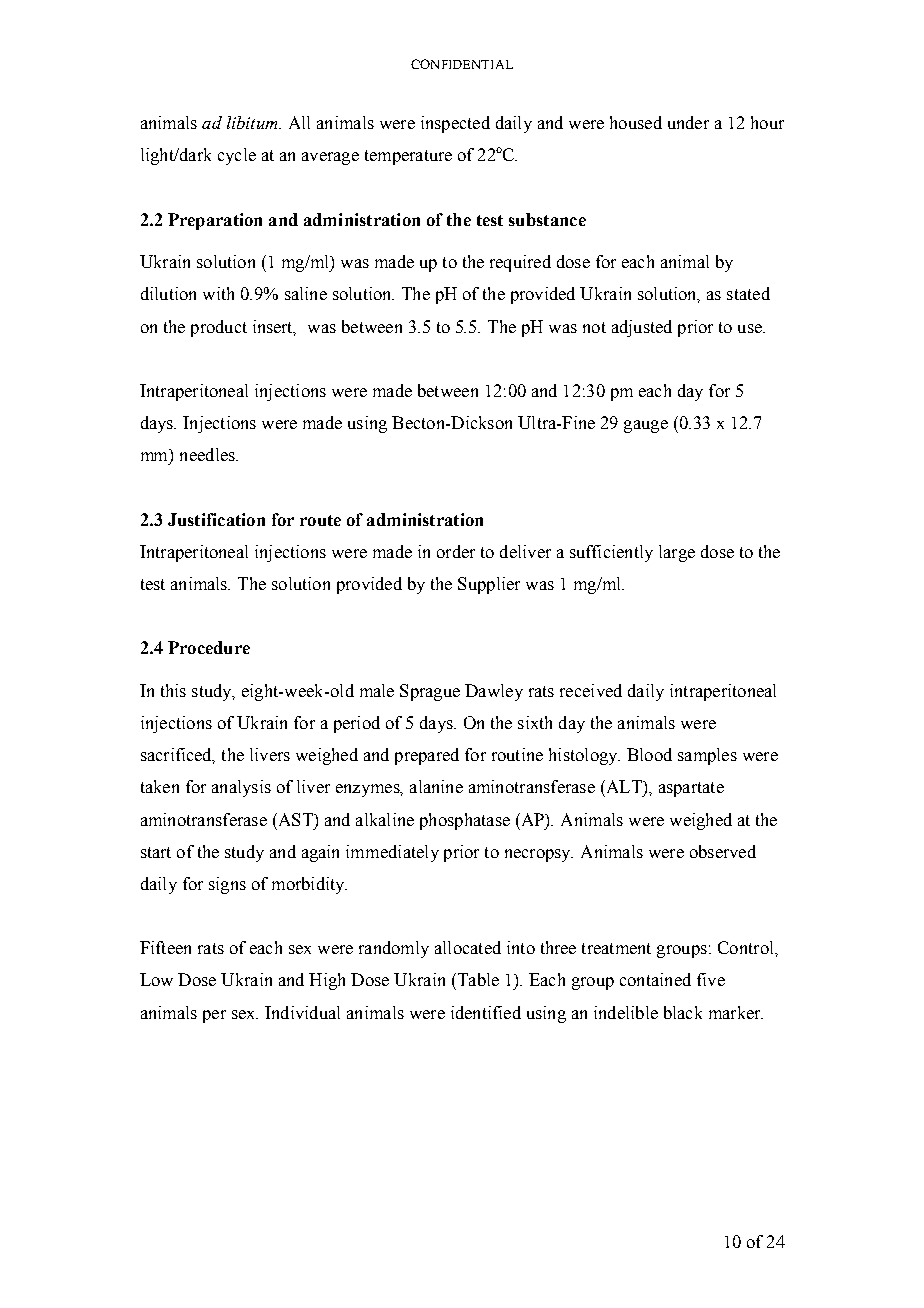 Image resolution: width=924 pixels, height=1308 pixels. What do you see at coordinates (156, 979) in the image?
I see `Low` at bounding box center [156, 979].
